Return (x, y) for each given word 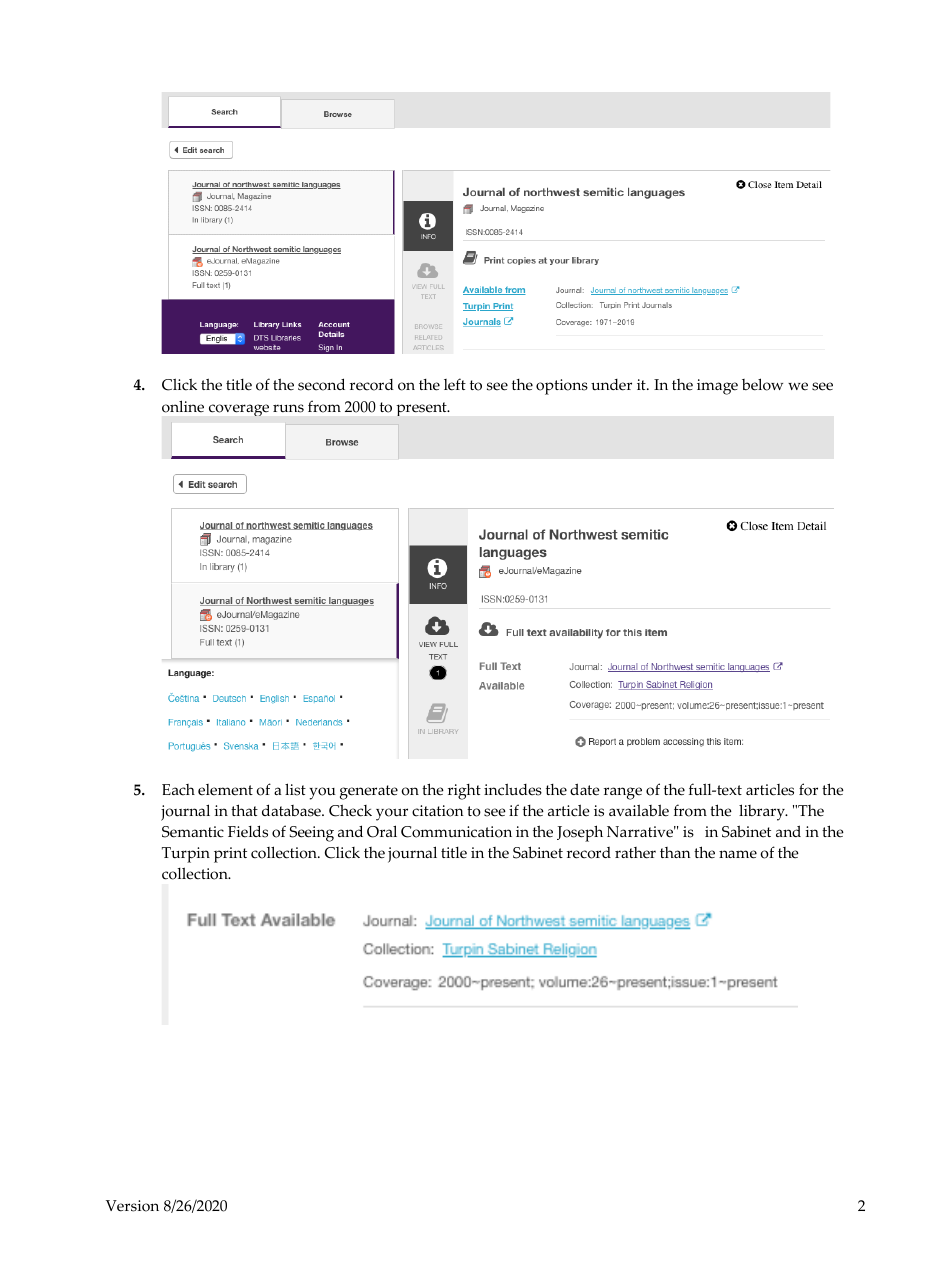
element (225, 790)
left (455, 384)
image (717, 387)
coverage (239, 410)
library (763, 812)
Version (132, 1206)
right (464, 792)
